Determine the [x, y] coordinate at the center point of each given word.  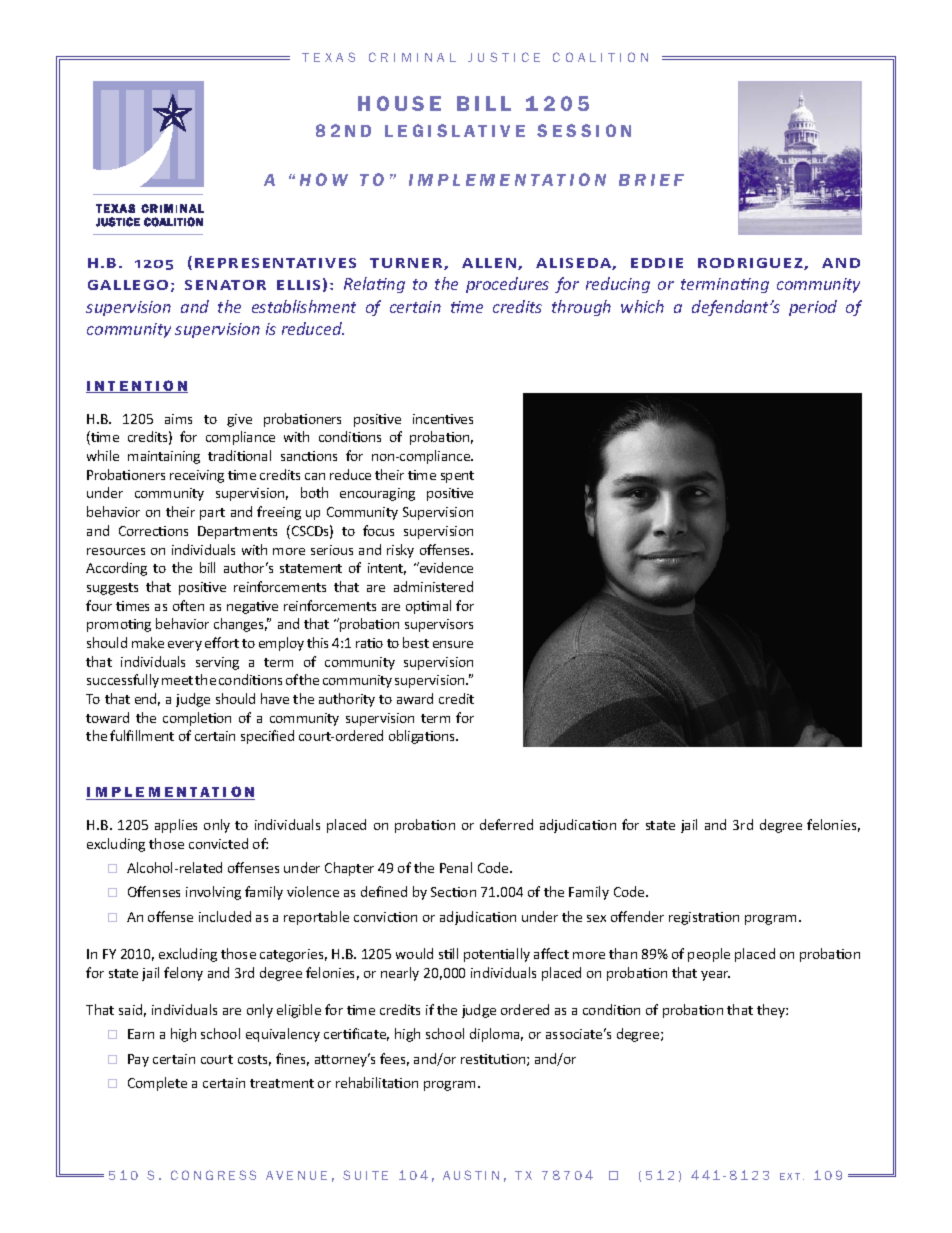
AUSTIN [471, 1175]
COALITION [600, 57]
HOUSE [399, 103]
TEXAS [328, 57]
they [772, 1011]
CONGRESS [213, 1175]
